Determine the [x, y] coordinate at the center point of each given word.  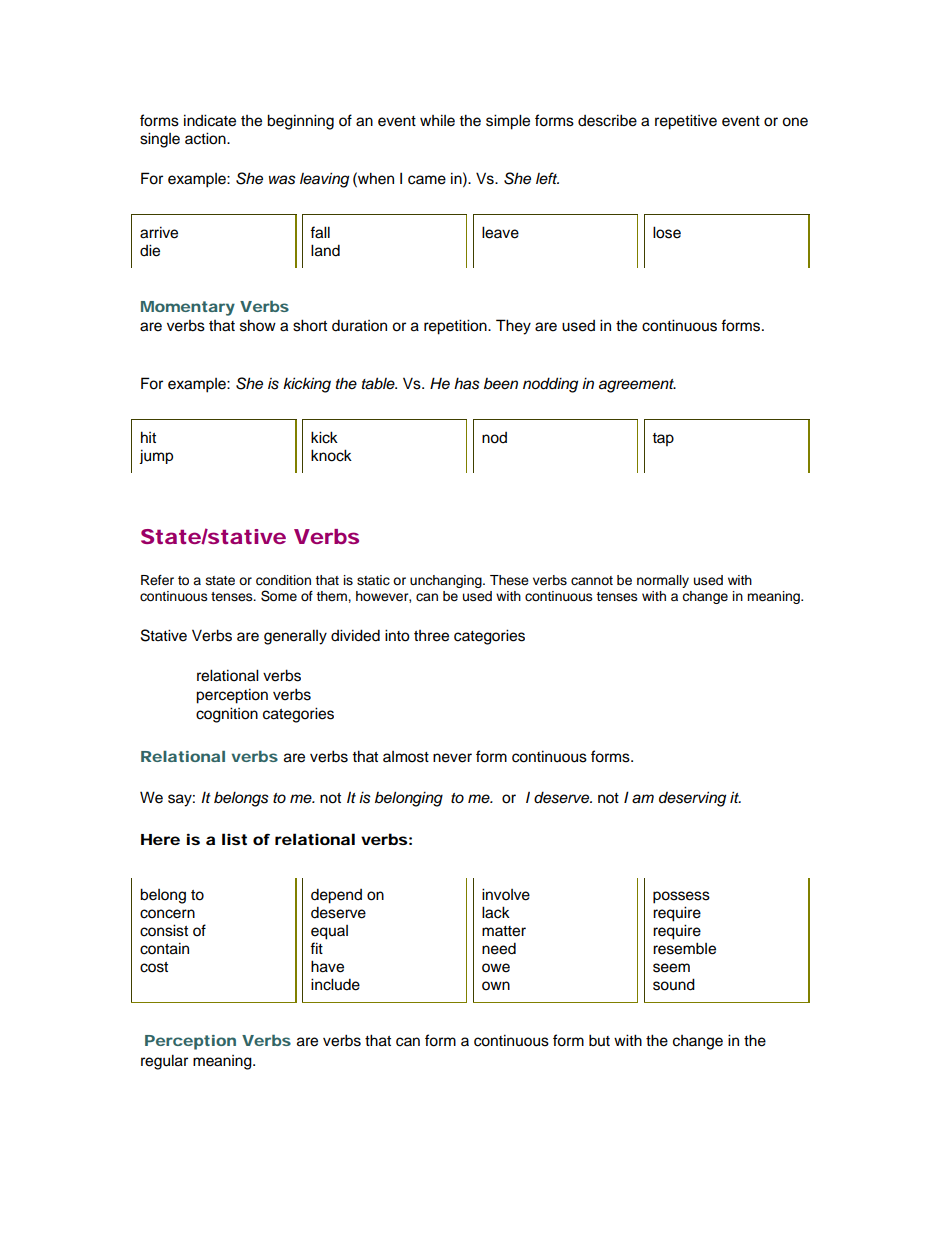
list [234, 839]
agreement [637, 386]
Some [279, 596]
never [452, 758]
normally [663, 581]
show [258, 325]
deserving [692, 799]
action [206, 138]
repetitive [686, 122]
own [496, 986]
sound [674, 984]
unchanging [447, 581]
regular [164, 1062]
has [467, 383]
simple [508, 122]
